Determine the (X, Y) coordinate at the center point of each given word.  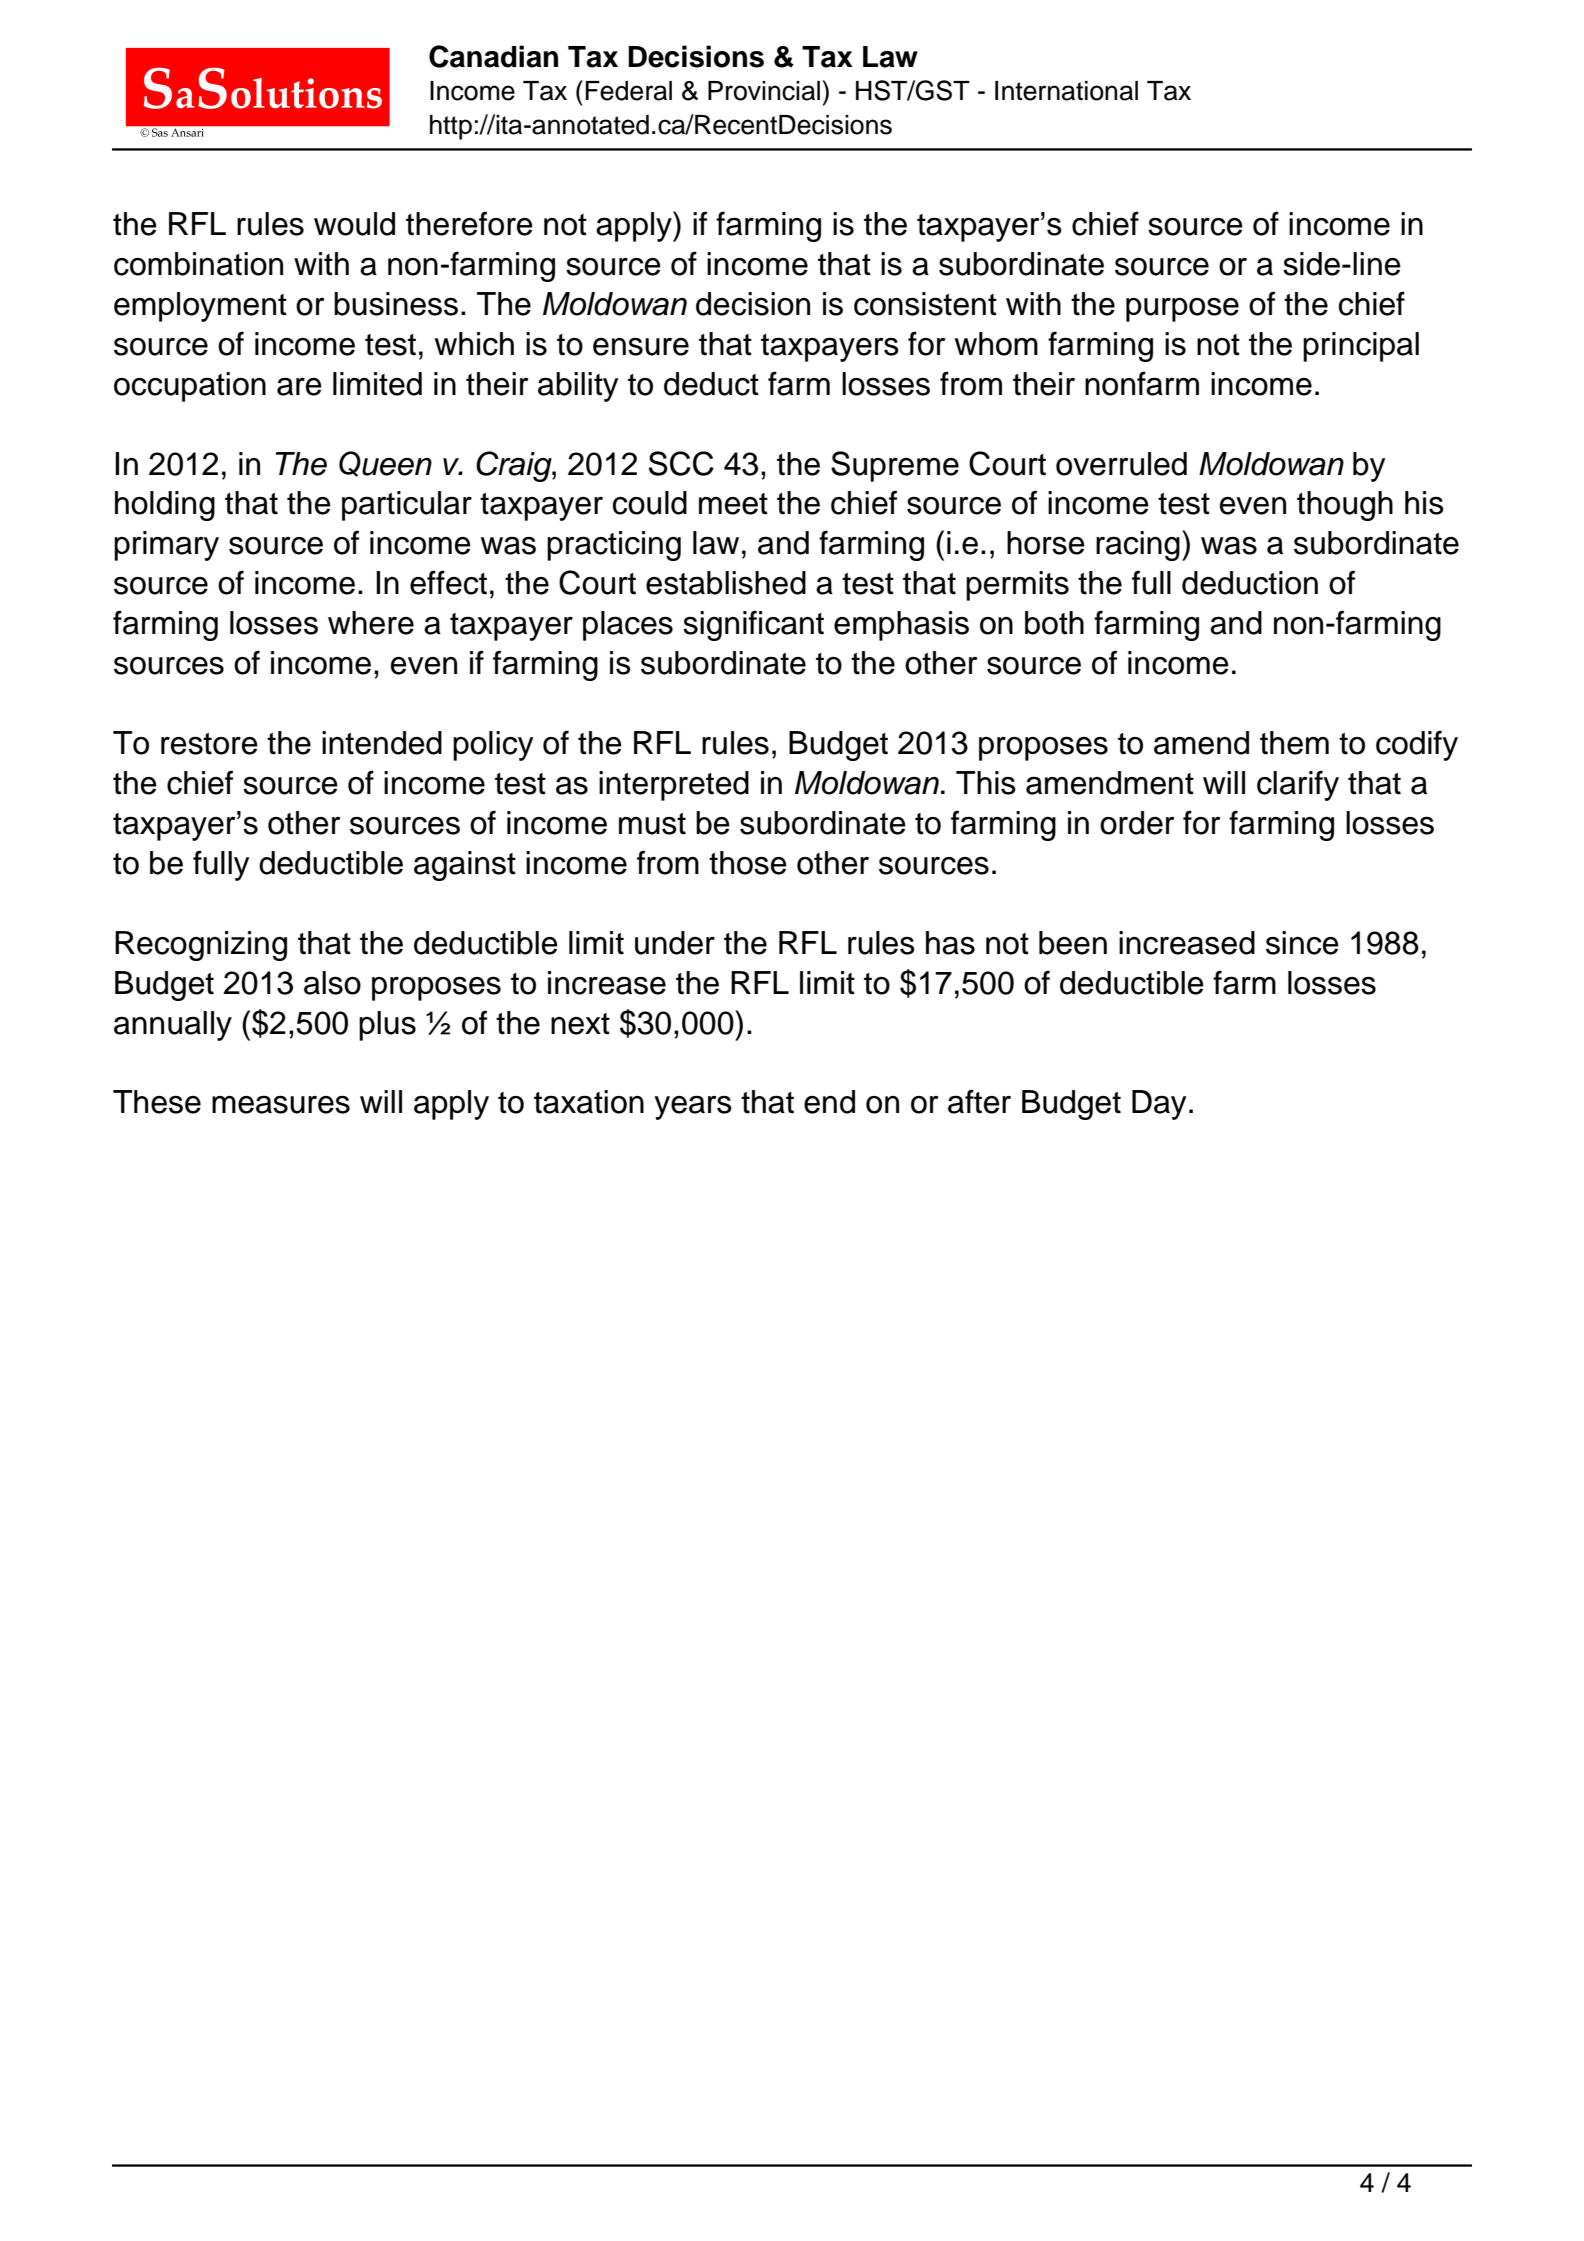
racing (1138, 546)
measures (281, 1104)
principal (1361, 347)
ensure (641, 347)
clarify (1298, 785)
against (465, 866)
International (1066, 91)
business (396, 304)
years (693, 1107)
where (371, 623)
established (726, 583)
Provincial (764, 91)
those (748, 863)
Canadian (493, 56)
